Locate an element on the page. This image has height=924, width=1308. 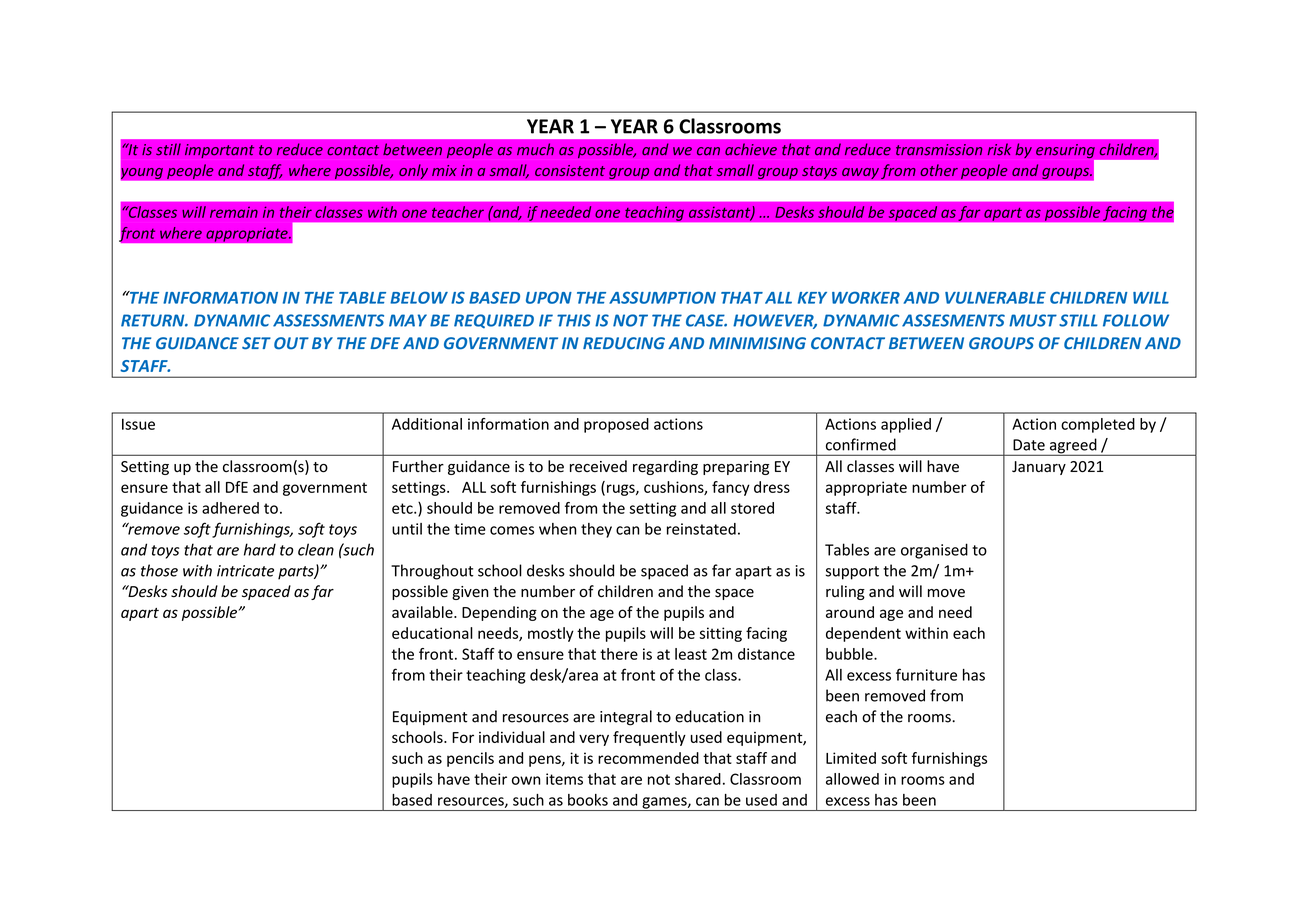
adhered is located at coordinates (230, 508).
